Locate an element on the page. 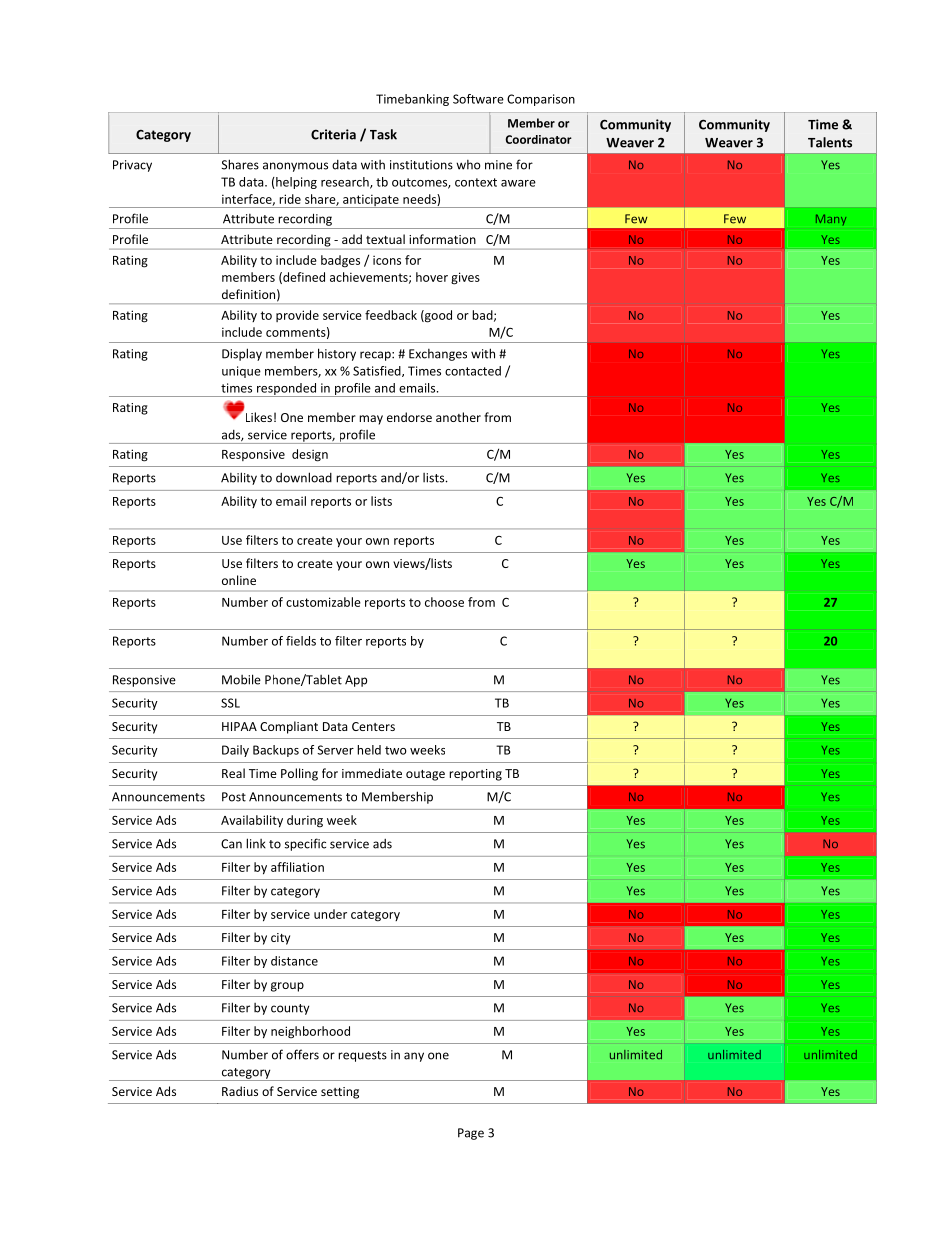 The image size is (952, 1233). another is located at coordinates (458, 417).
